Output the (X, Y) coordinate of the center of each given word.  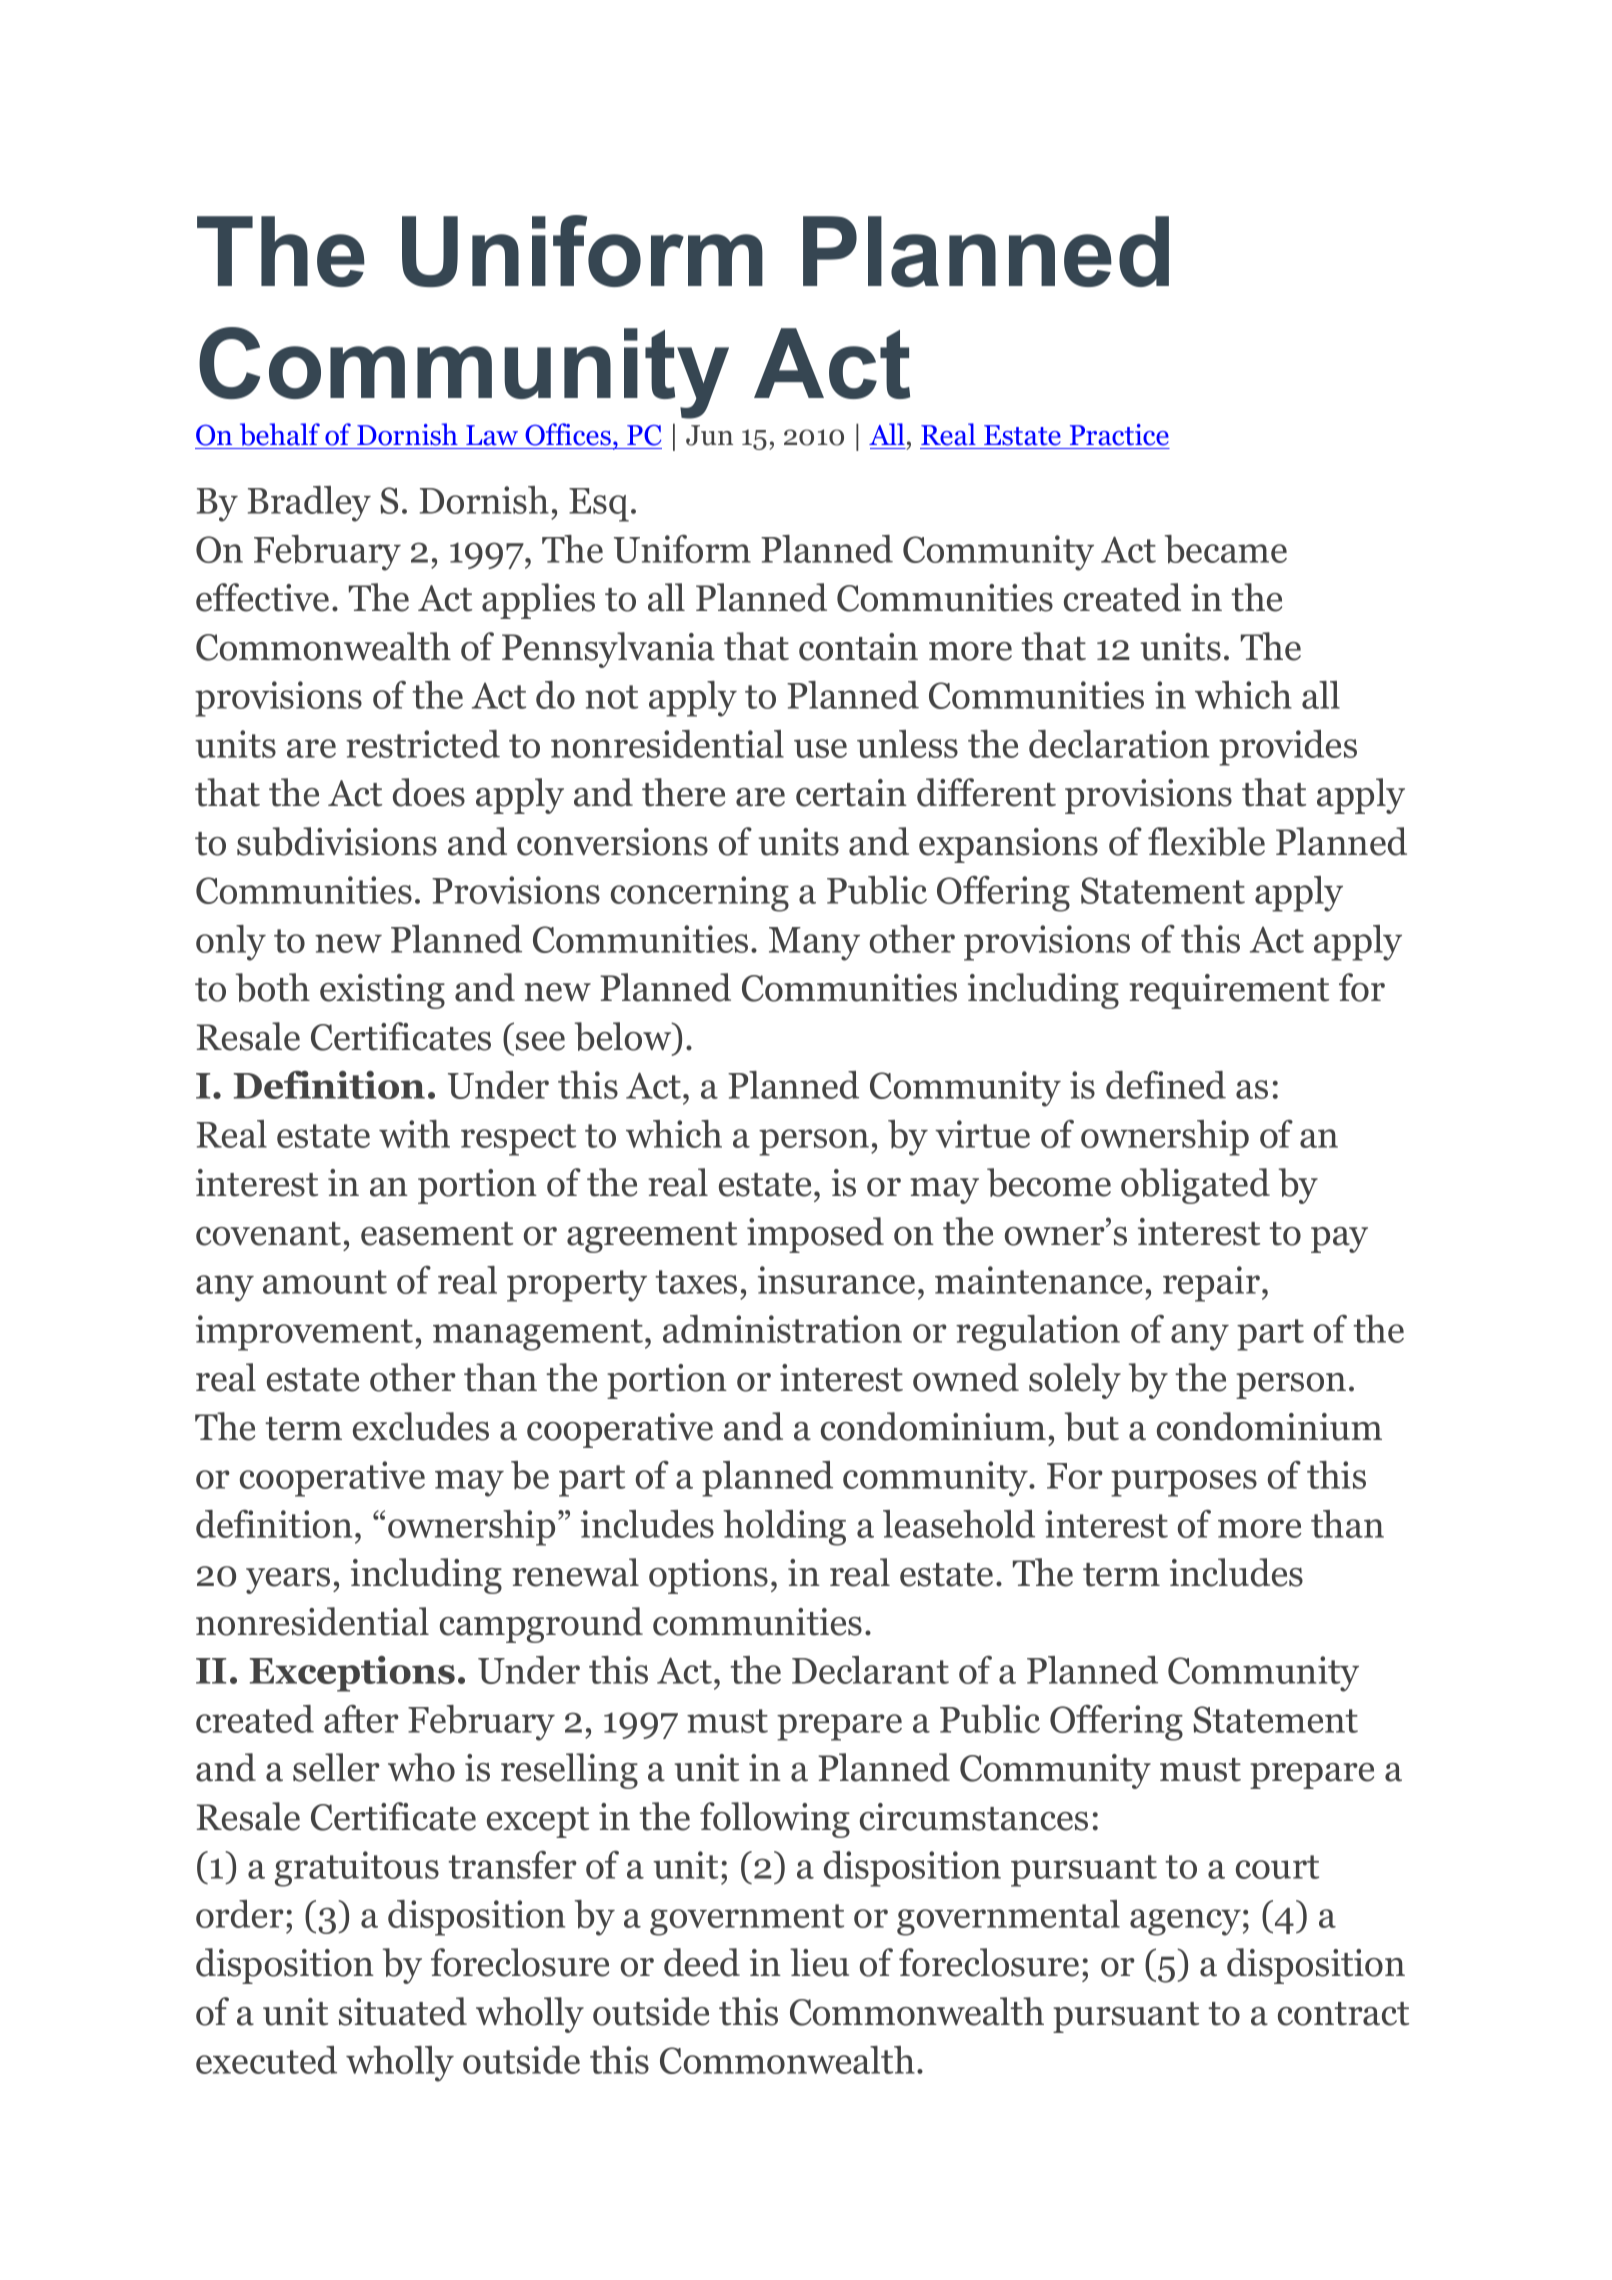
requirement (1229, 991)
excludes (421, 1426)
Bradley (309, 504)
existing (382, 991)
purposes (1184, 1483)
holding (784, 1528)
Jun (709, 435)
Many (814, 944)
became (1226, 549)
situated (403, 2011)
